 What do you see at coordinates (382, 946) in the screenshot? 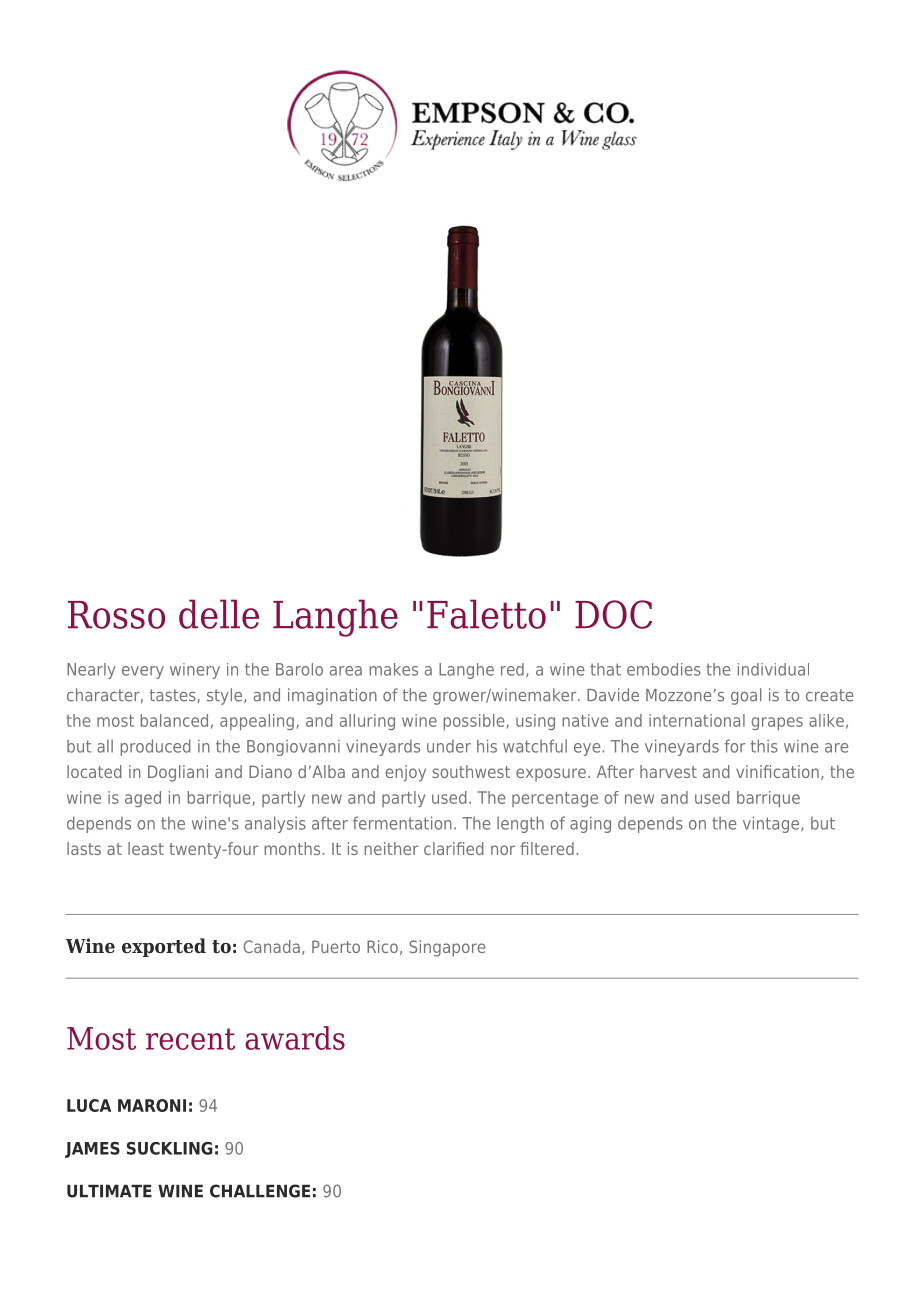
I see `Rico` at bounding box center [382, 946].
